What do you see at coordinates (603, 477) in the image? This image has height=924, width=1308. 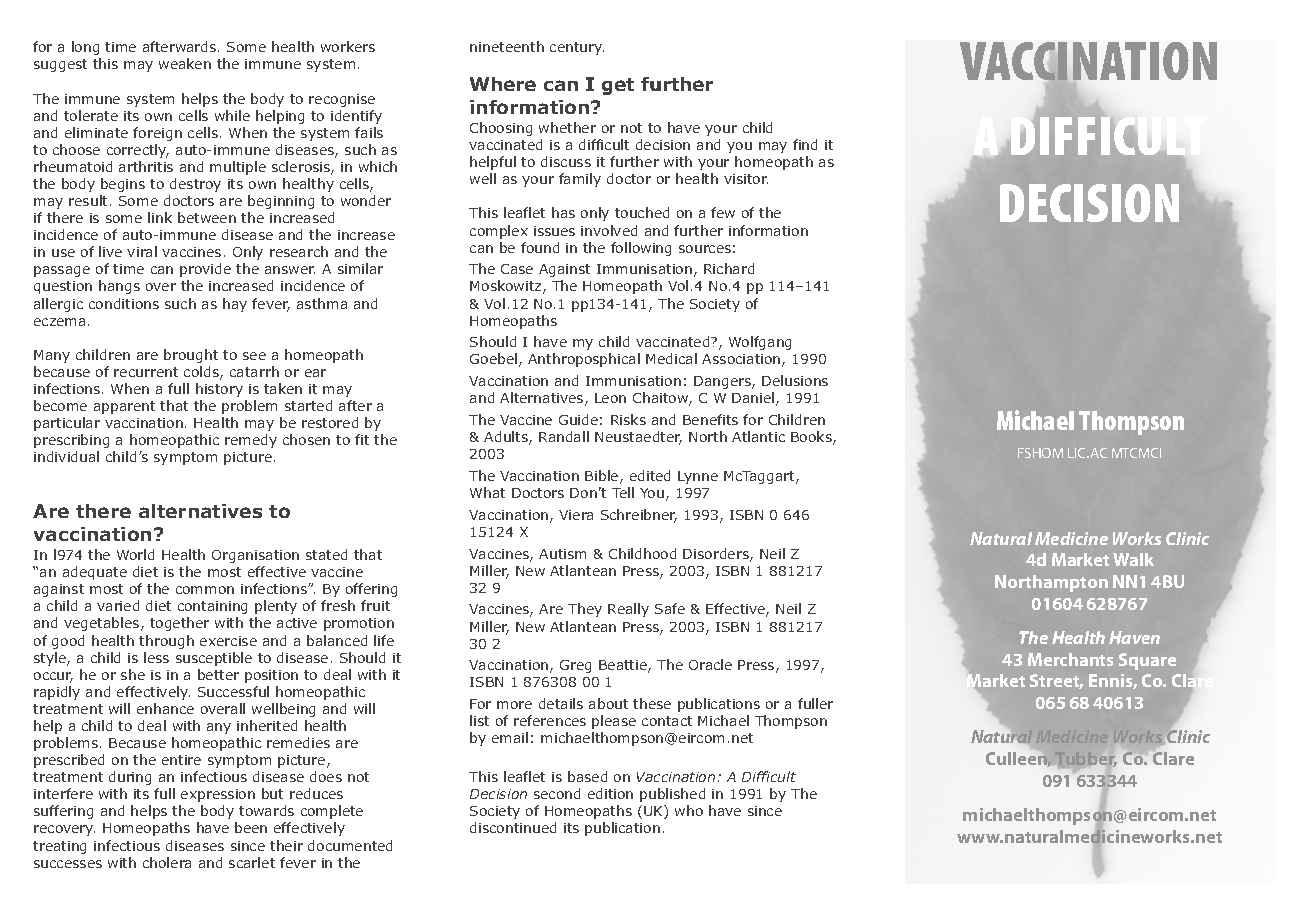 I see `Bible` at bounding box center [603, 477].
